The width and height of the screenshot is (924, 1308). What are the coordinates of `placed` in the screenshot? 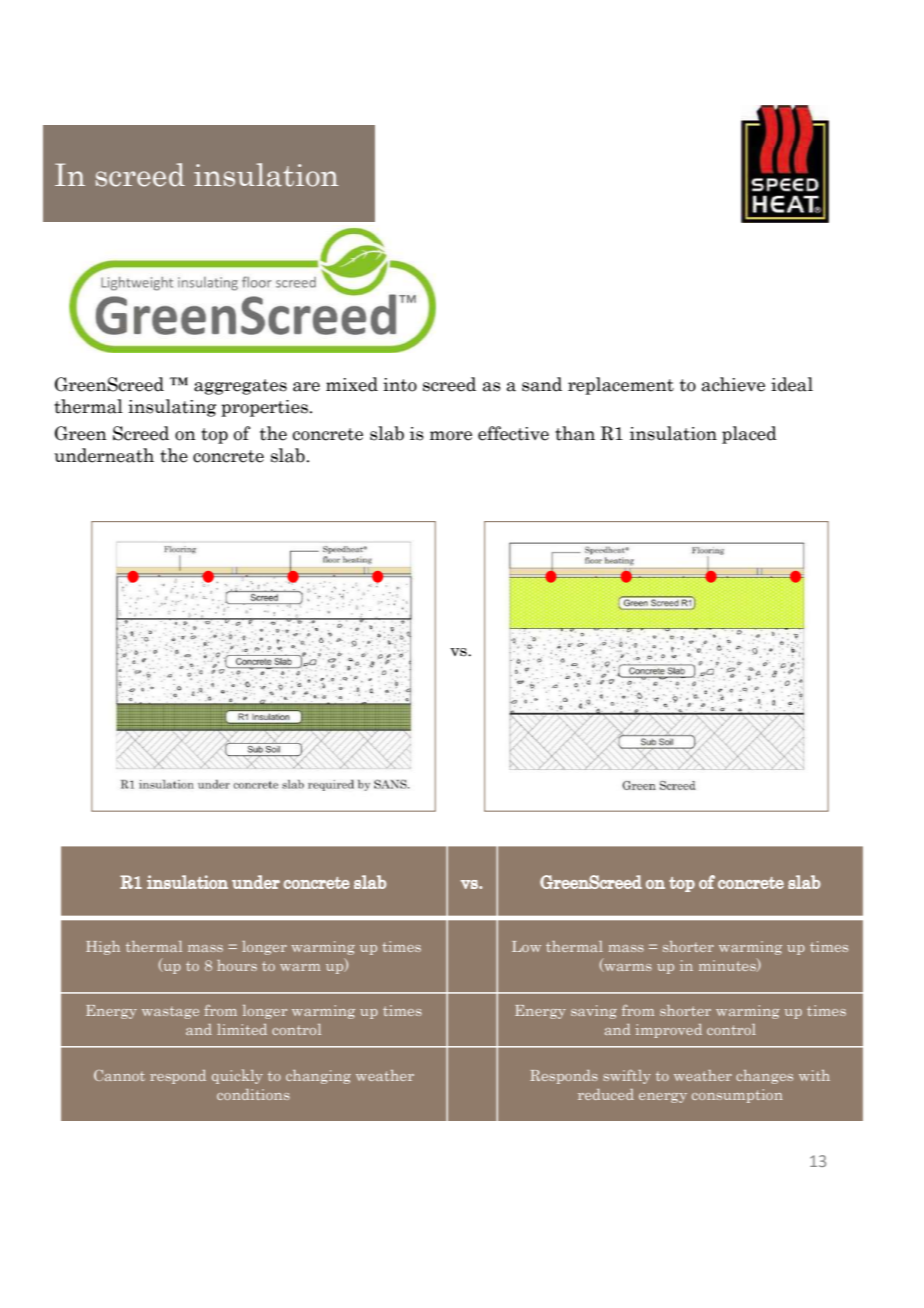 It's located at (749, 435).
